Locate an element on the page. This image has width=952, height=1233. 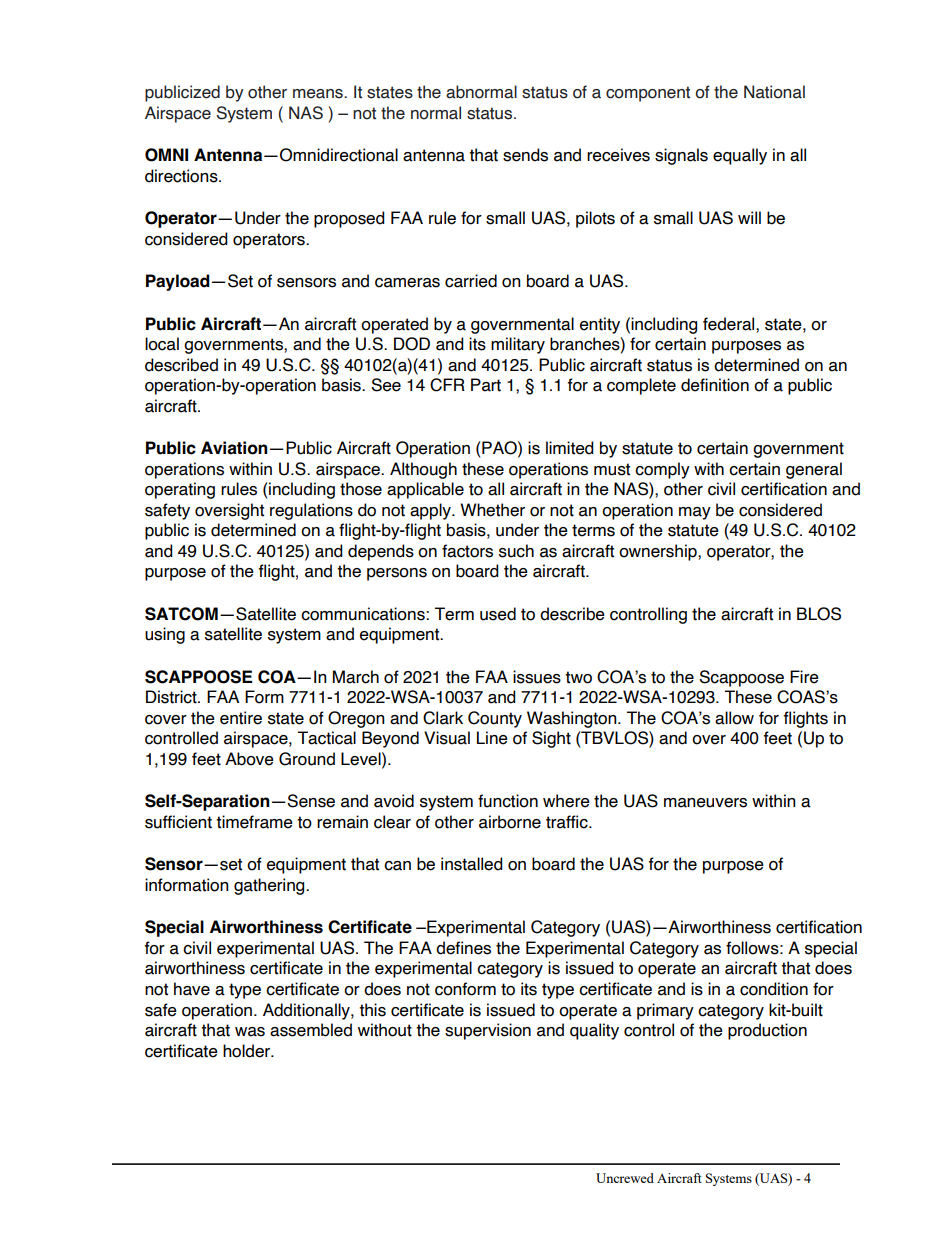
means is located at coordinates (319, 94).
